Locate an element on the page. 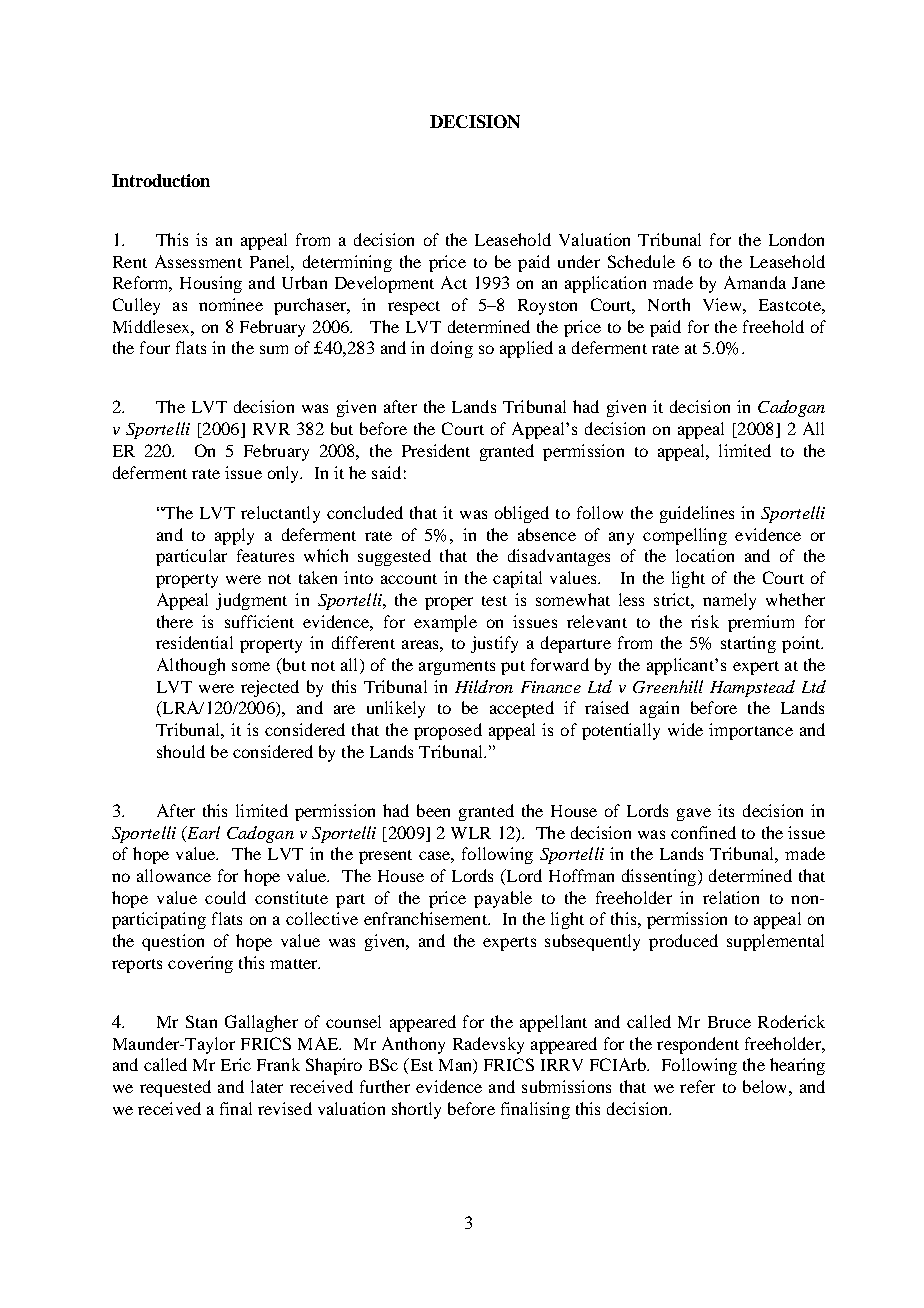 The height and width of the image is (1308, 924). guidelines is located at coordinates (697, 514).
